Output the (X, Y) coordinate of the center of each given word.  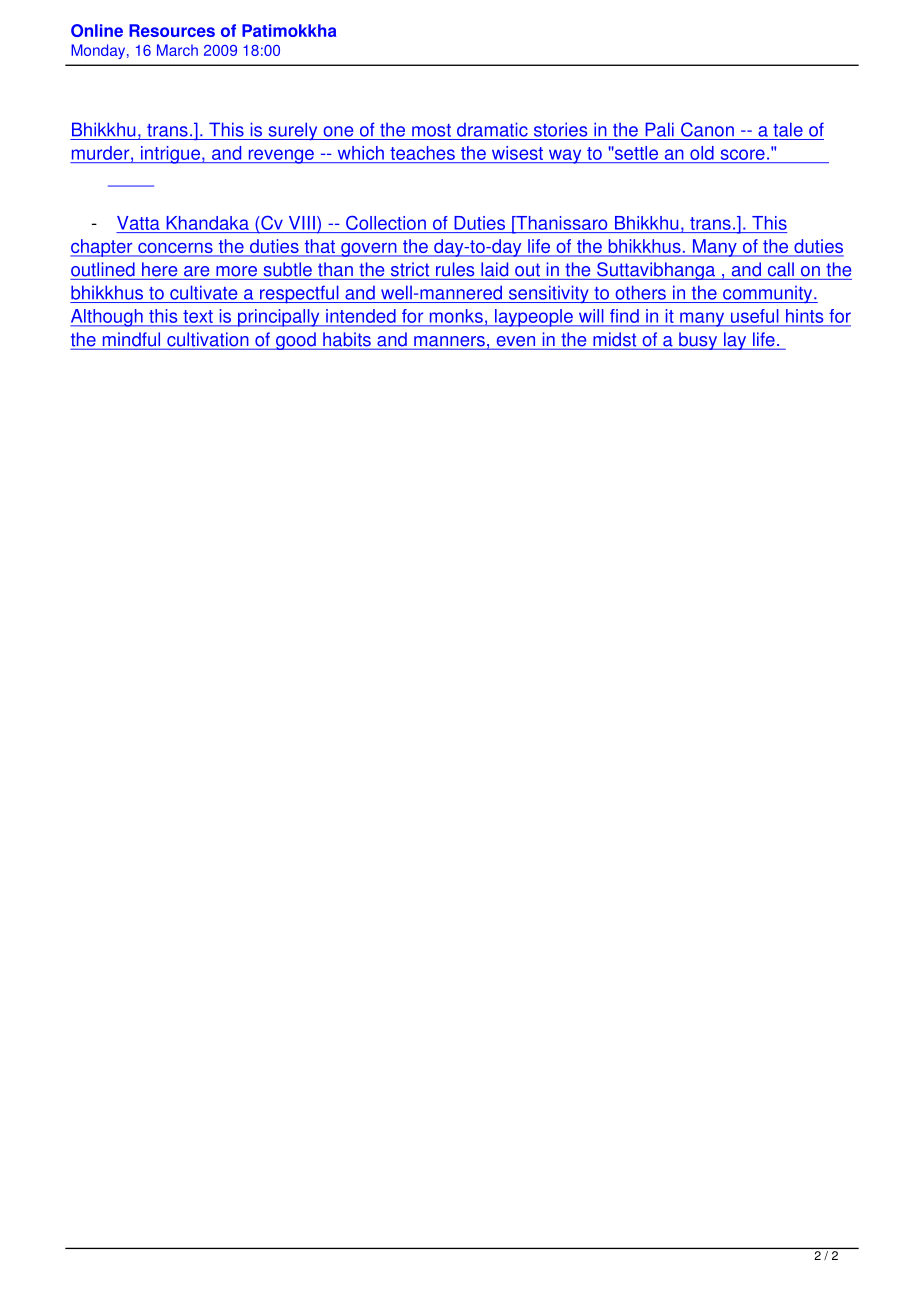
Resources (172, 30)
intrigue (170, 155)
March (177, 50)
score (743, 154)
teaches (422, 153)
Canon (707, 129)
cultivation (208, 340)
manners (449, 342)
